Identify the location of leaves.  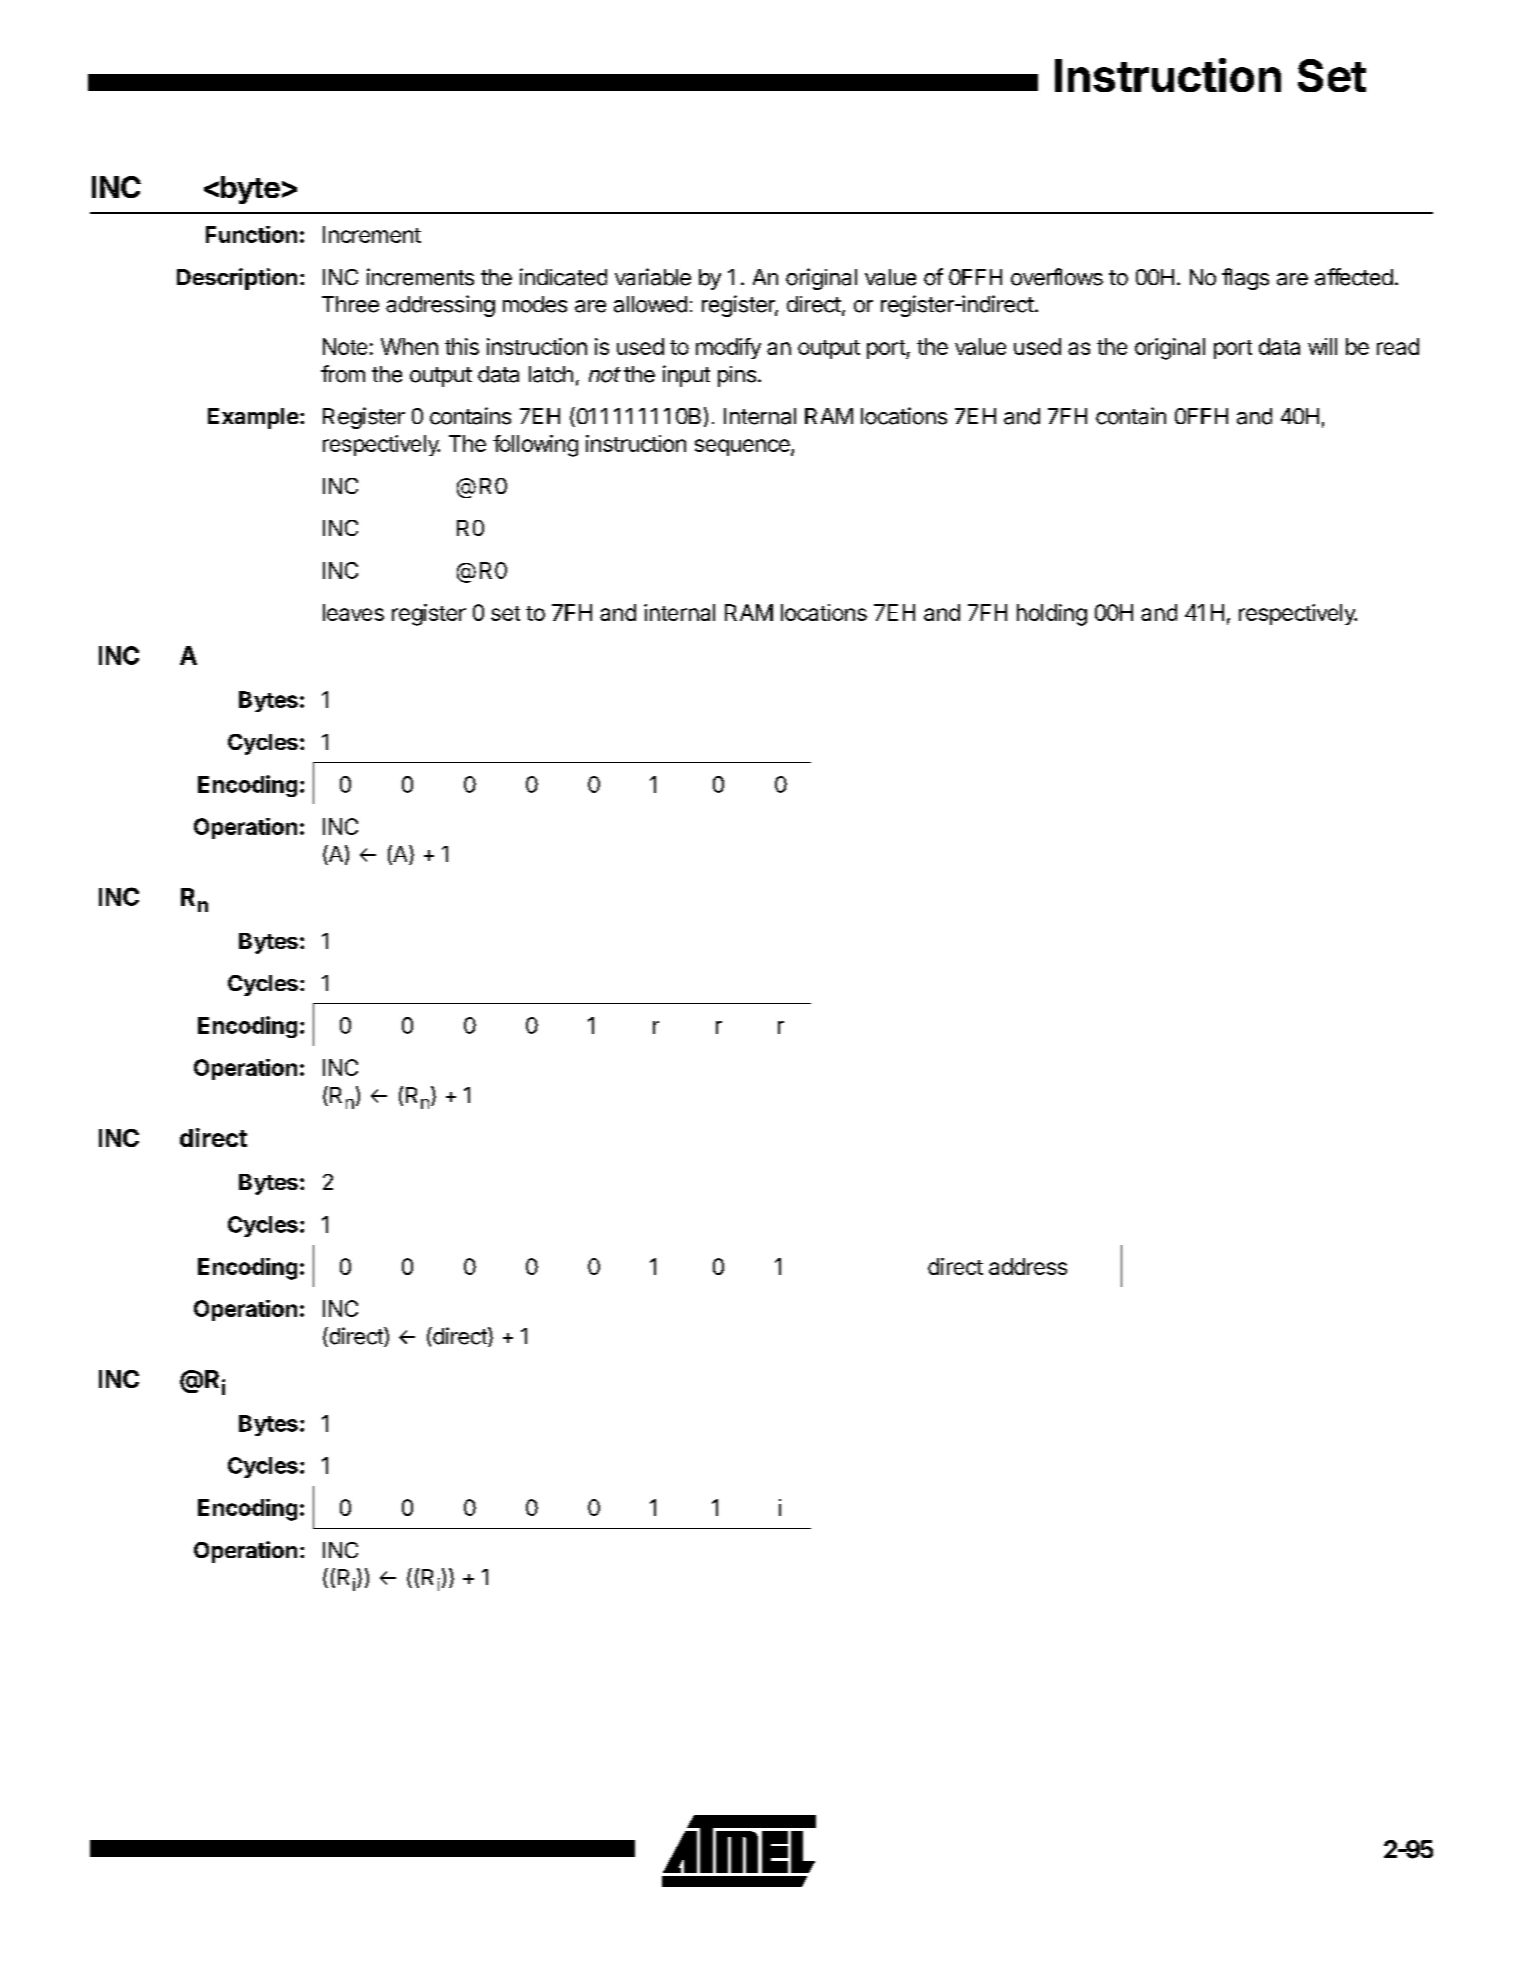
(353, 612).
